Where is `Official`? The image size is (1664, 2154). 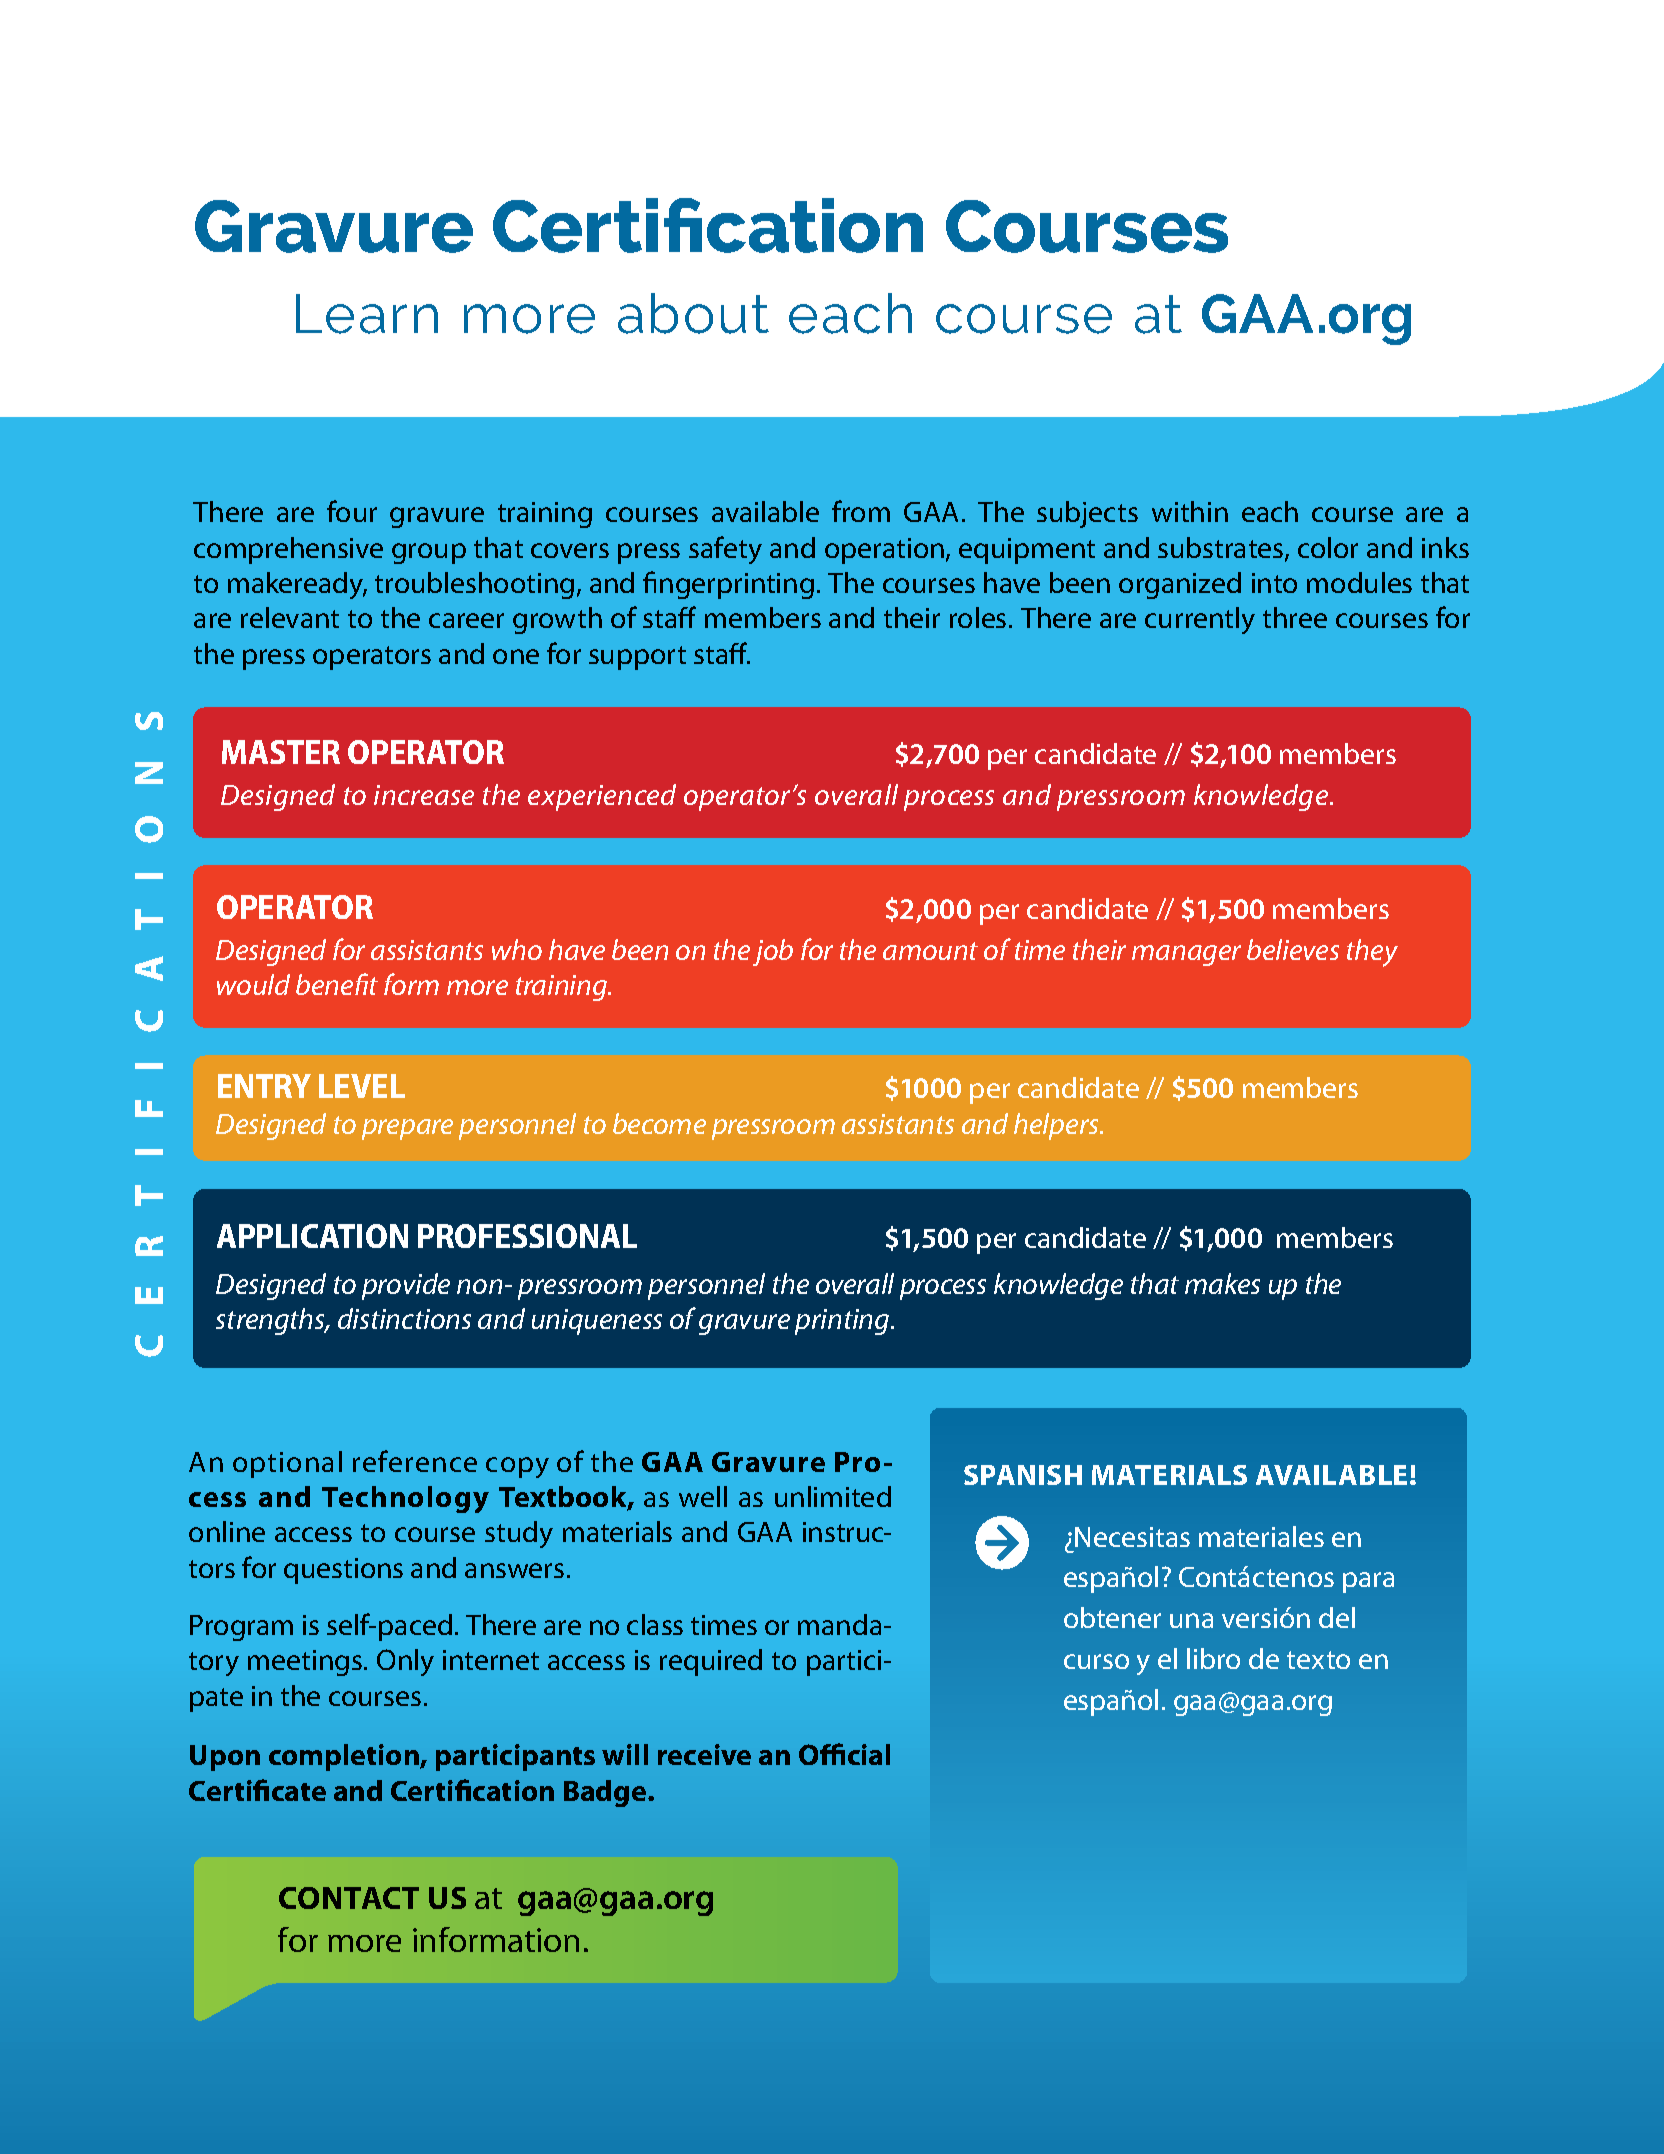 Official is located at coordinates (844, 1754).
